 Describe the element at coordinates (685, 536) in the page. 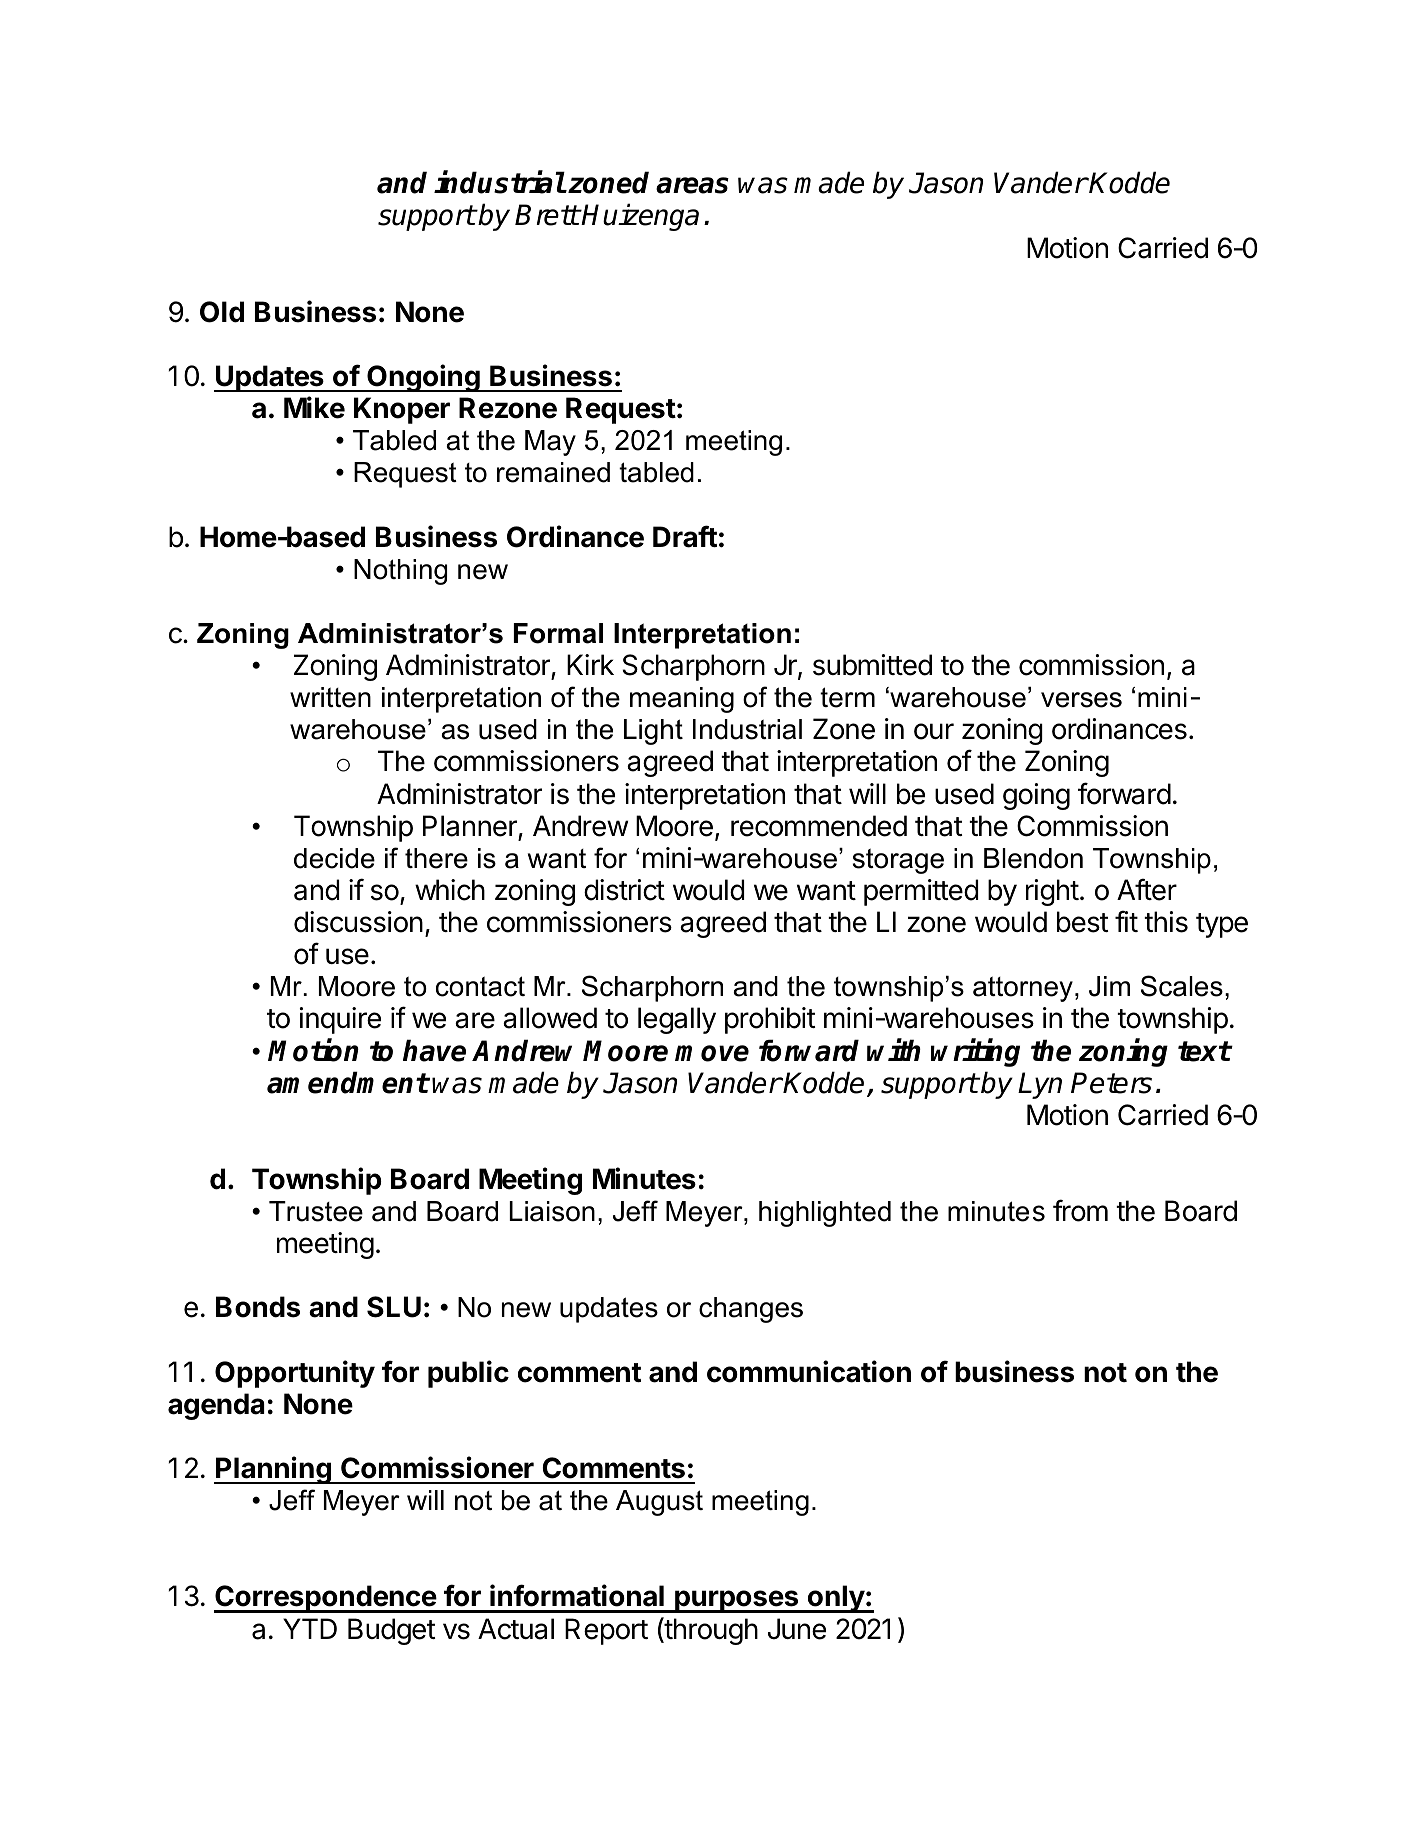

I see `Draft` at that location.
